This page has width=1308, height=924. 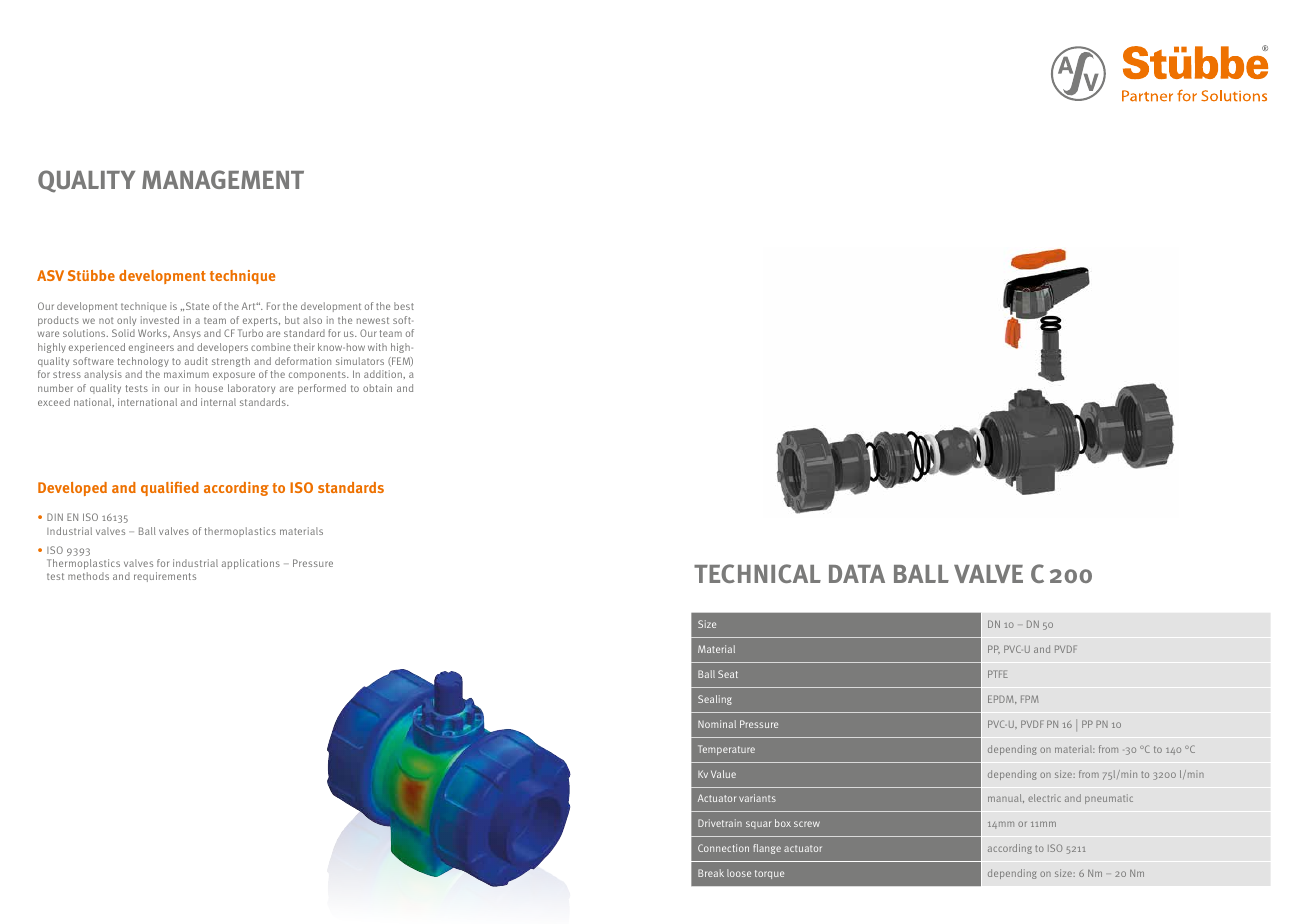 I want to click on requirements, so click(x=165, y=577).
